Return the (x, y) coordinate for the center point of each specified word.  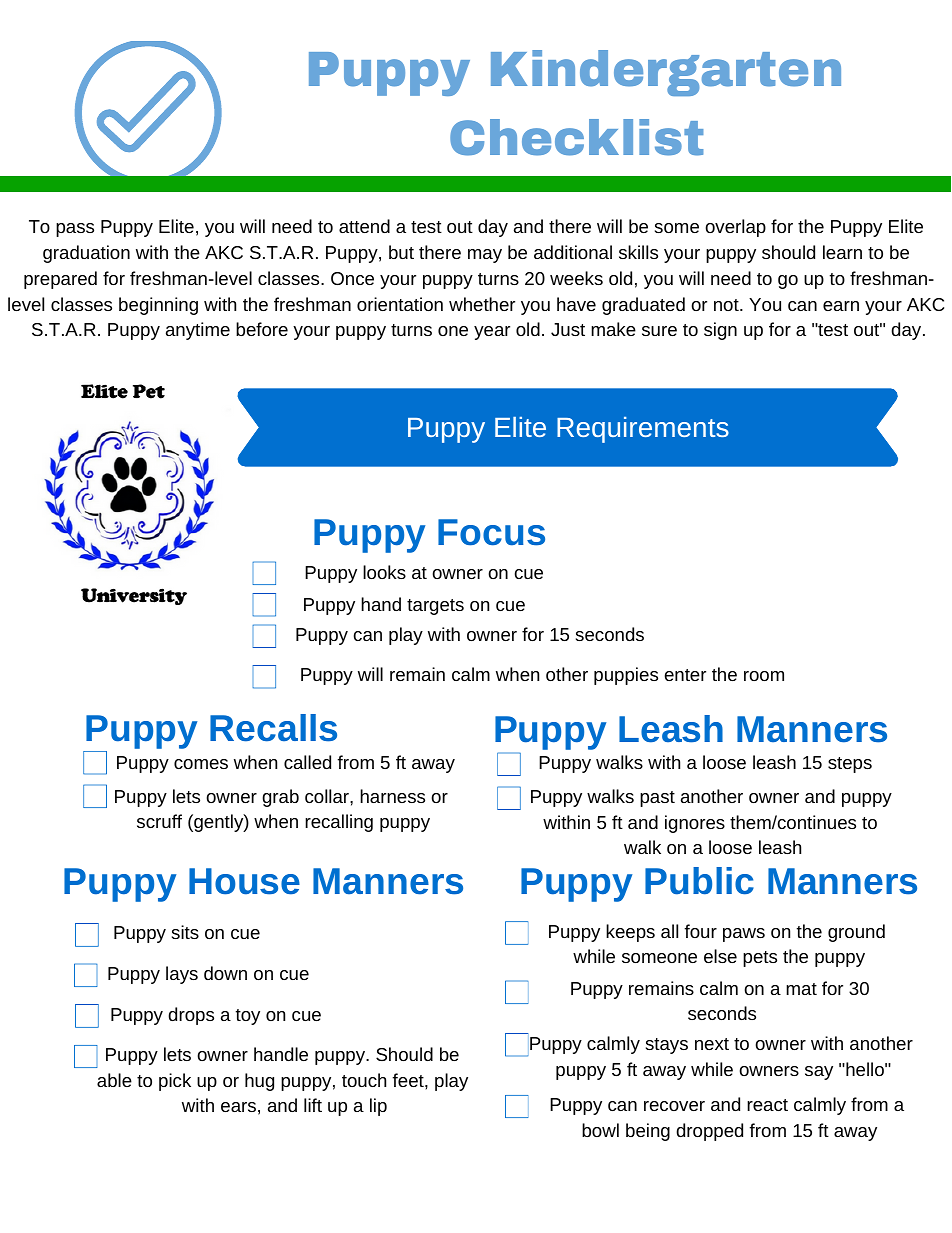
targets (435, 607)
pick (175, 1082)
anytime (198, 331)
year (492, 333)
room (764, 676)
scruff (159, 821)
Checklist (576, 137)
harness (392, 796)
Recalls (273, 728)
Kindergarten (666, 73)
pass (75, 230)
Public (699, 881)
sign (720, 331)
